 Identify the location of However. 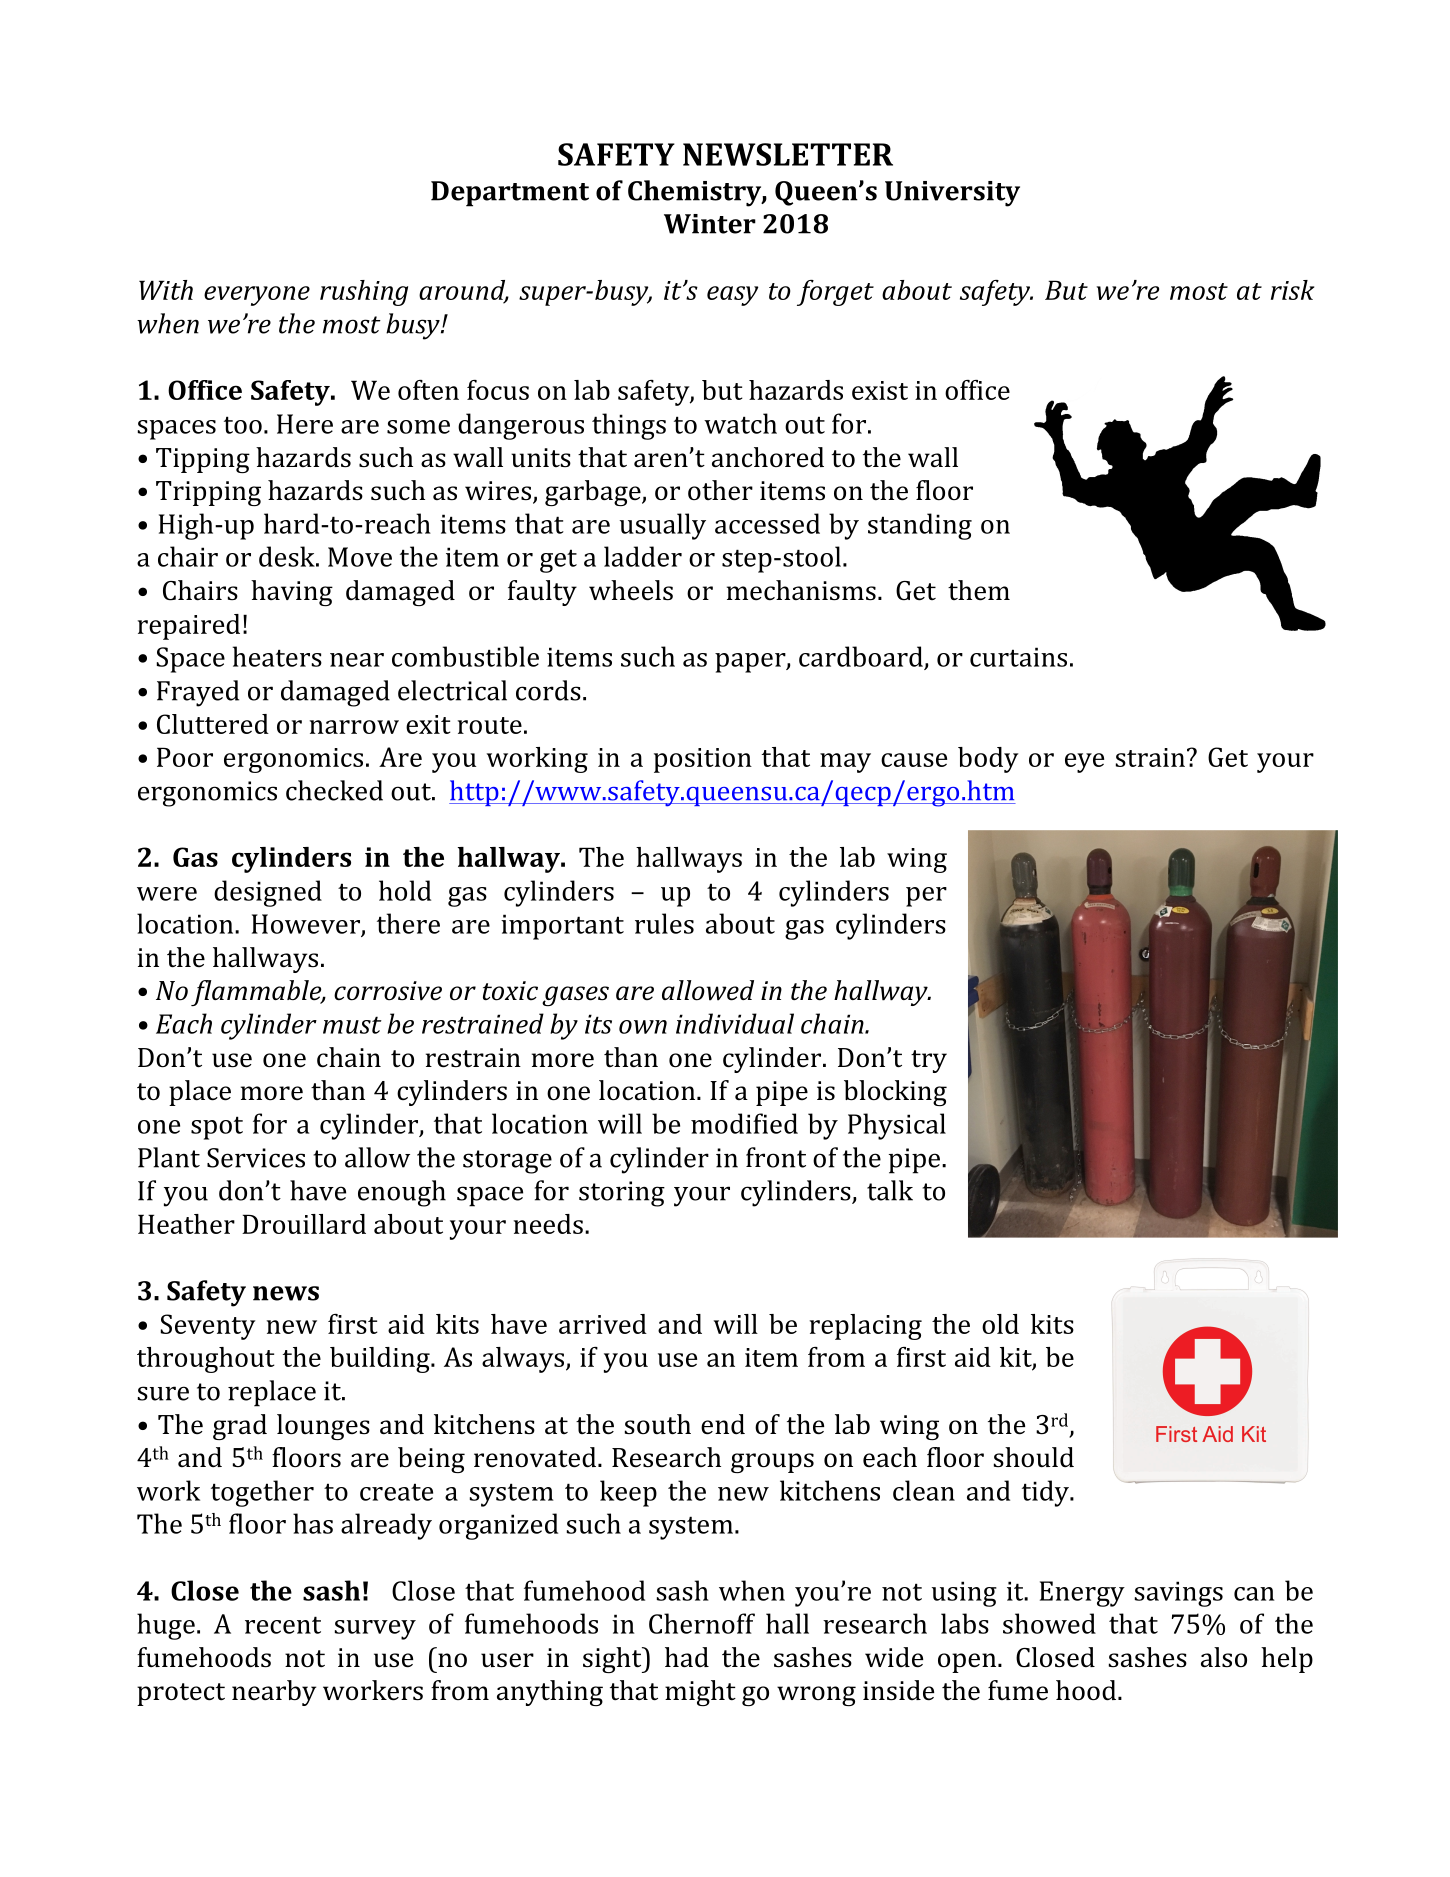
(307, 925).
